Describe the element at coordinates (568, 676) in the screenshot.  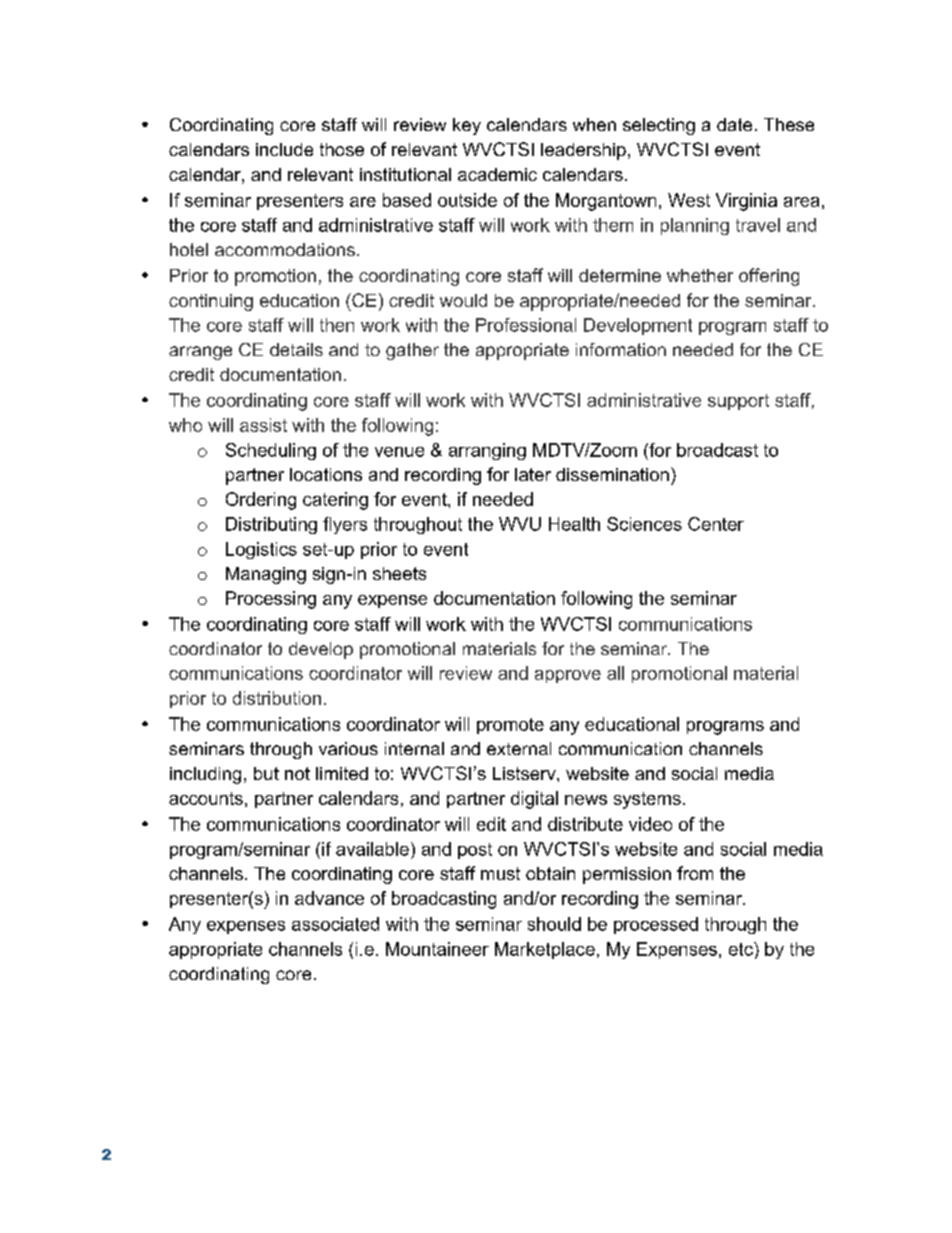
I see `approve` at that location.
